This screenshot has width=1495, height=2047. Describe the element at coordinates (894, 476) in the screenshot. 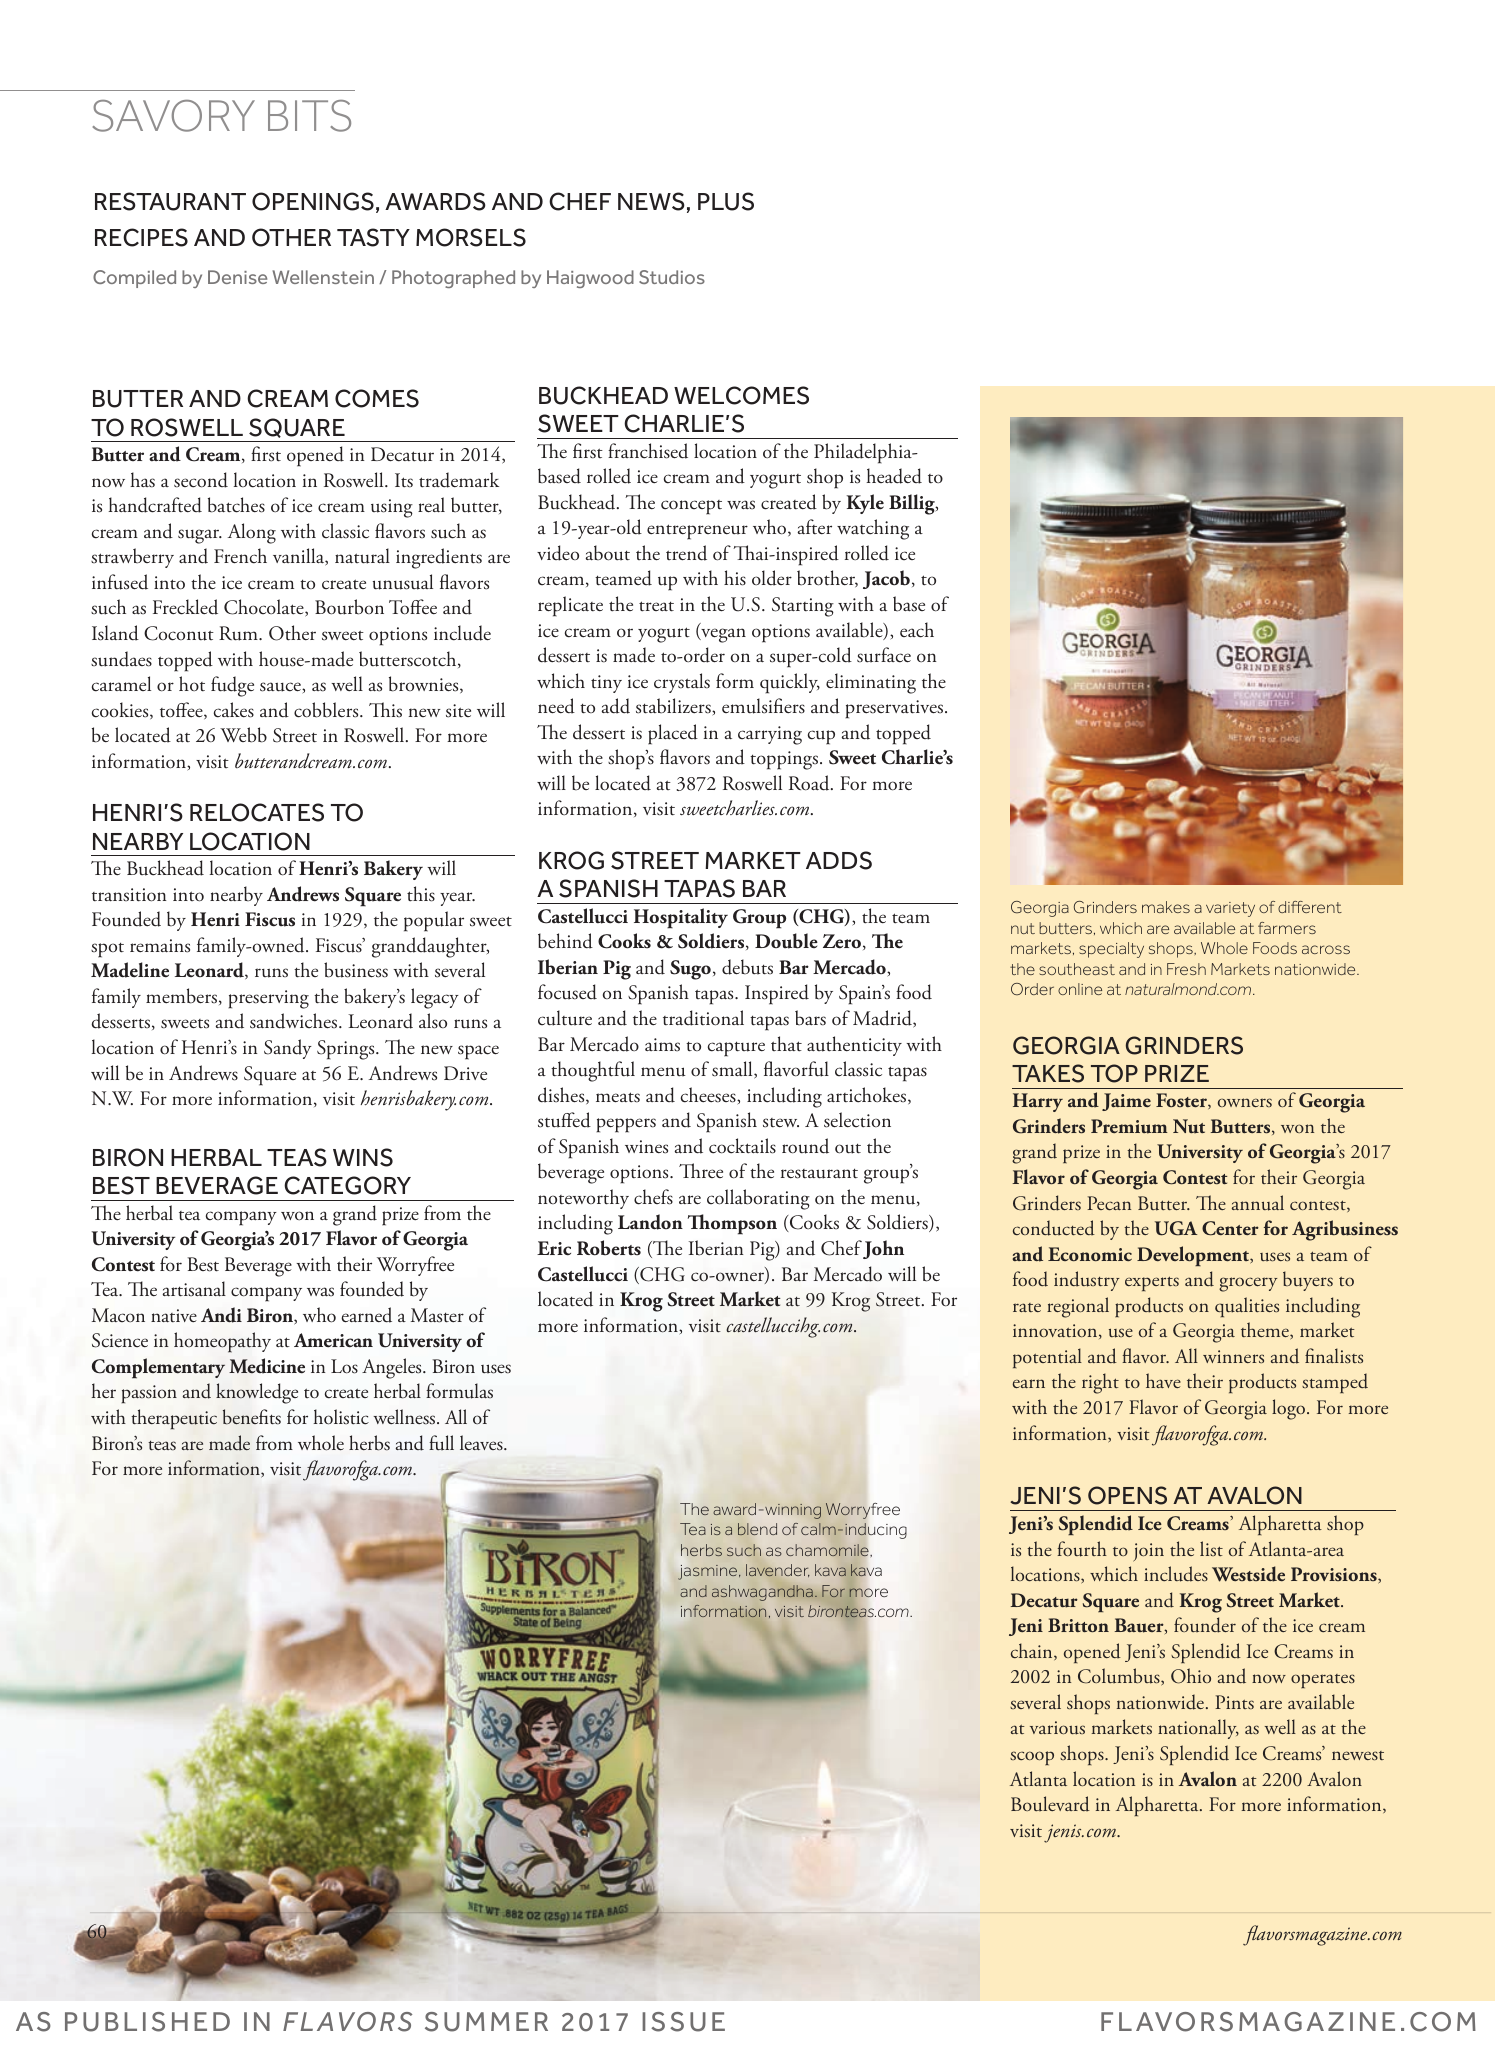

I see `headed` at that location.
